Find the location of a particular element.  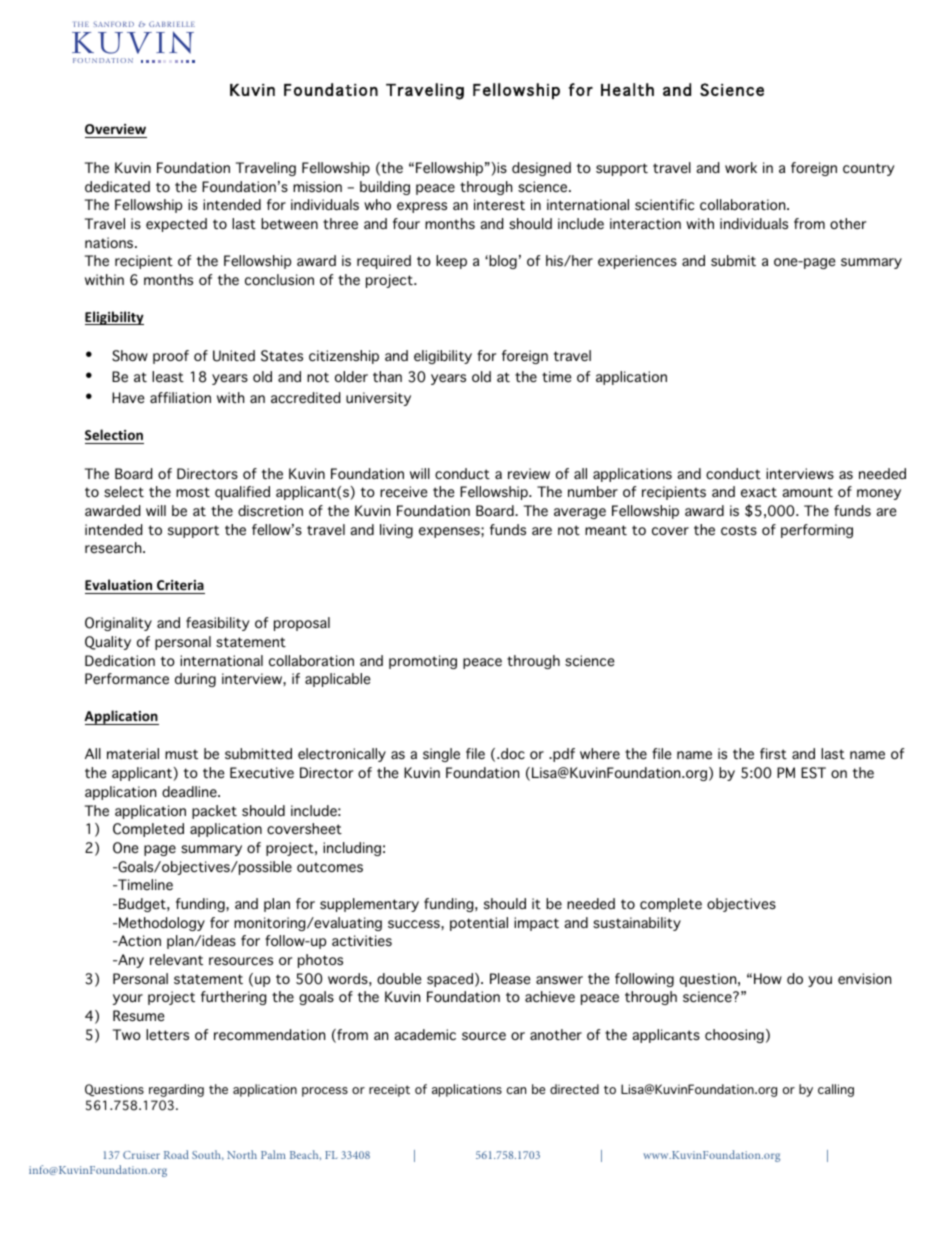

amount is located at coordinates (807, 492).
